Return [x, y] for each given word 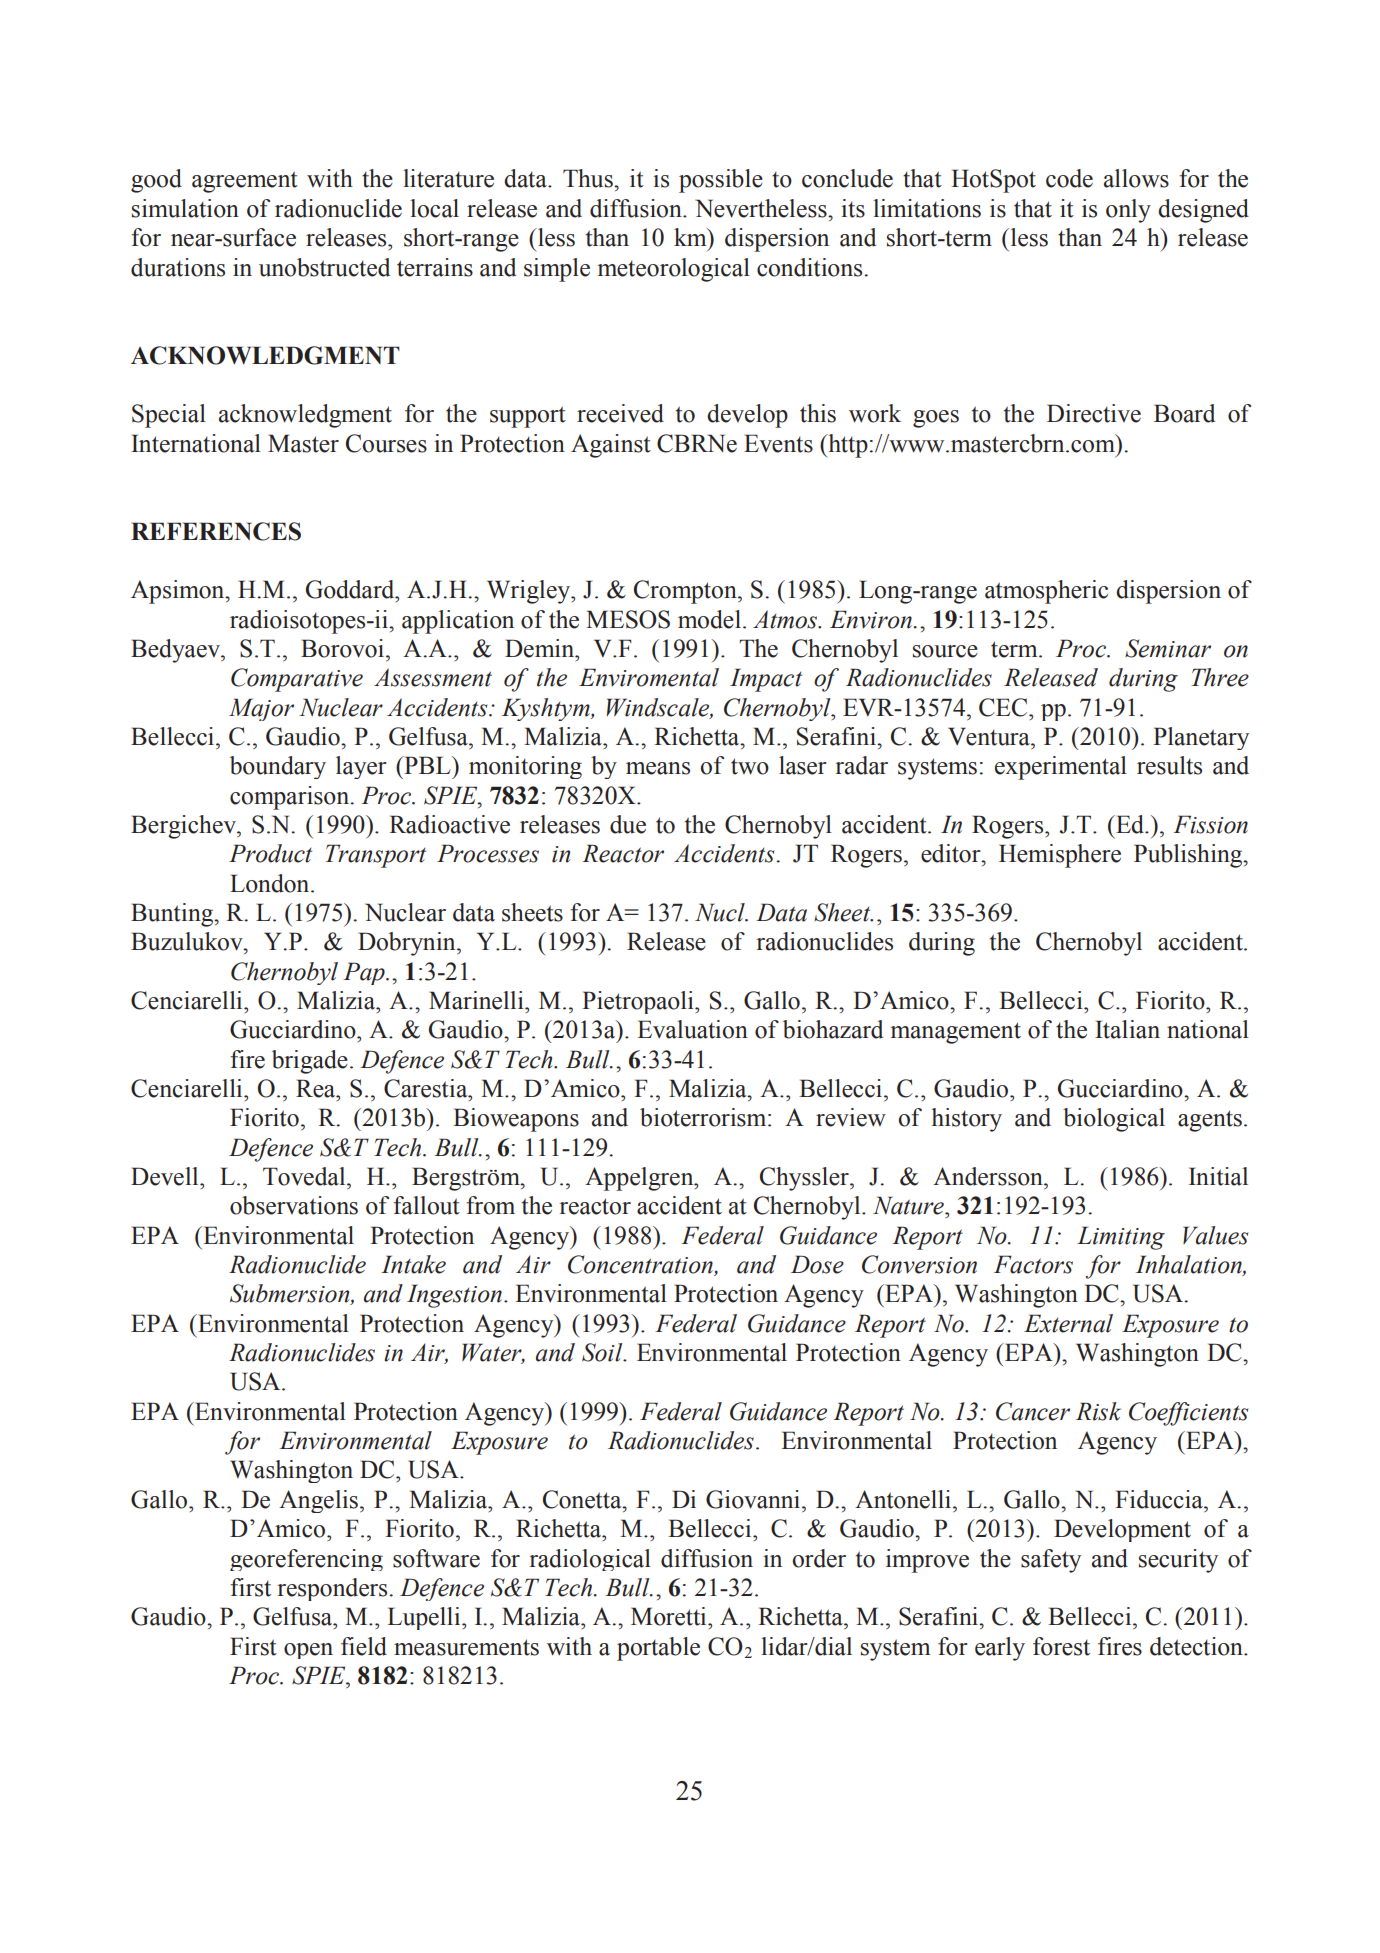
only [1128, 211]
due [628, 824]
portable [658, 1649]
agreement [245, 182]
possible [721, 181]
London [271, 883]
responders [333, 1589]
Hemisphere [1060, 856]
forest [1061, 1646]
